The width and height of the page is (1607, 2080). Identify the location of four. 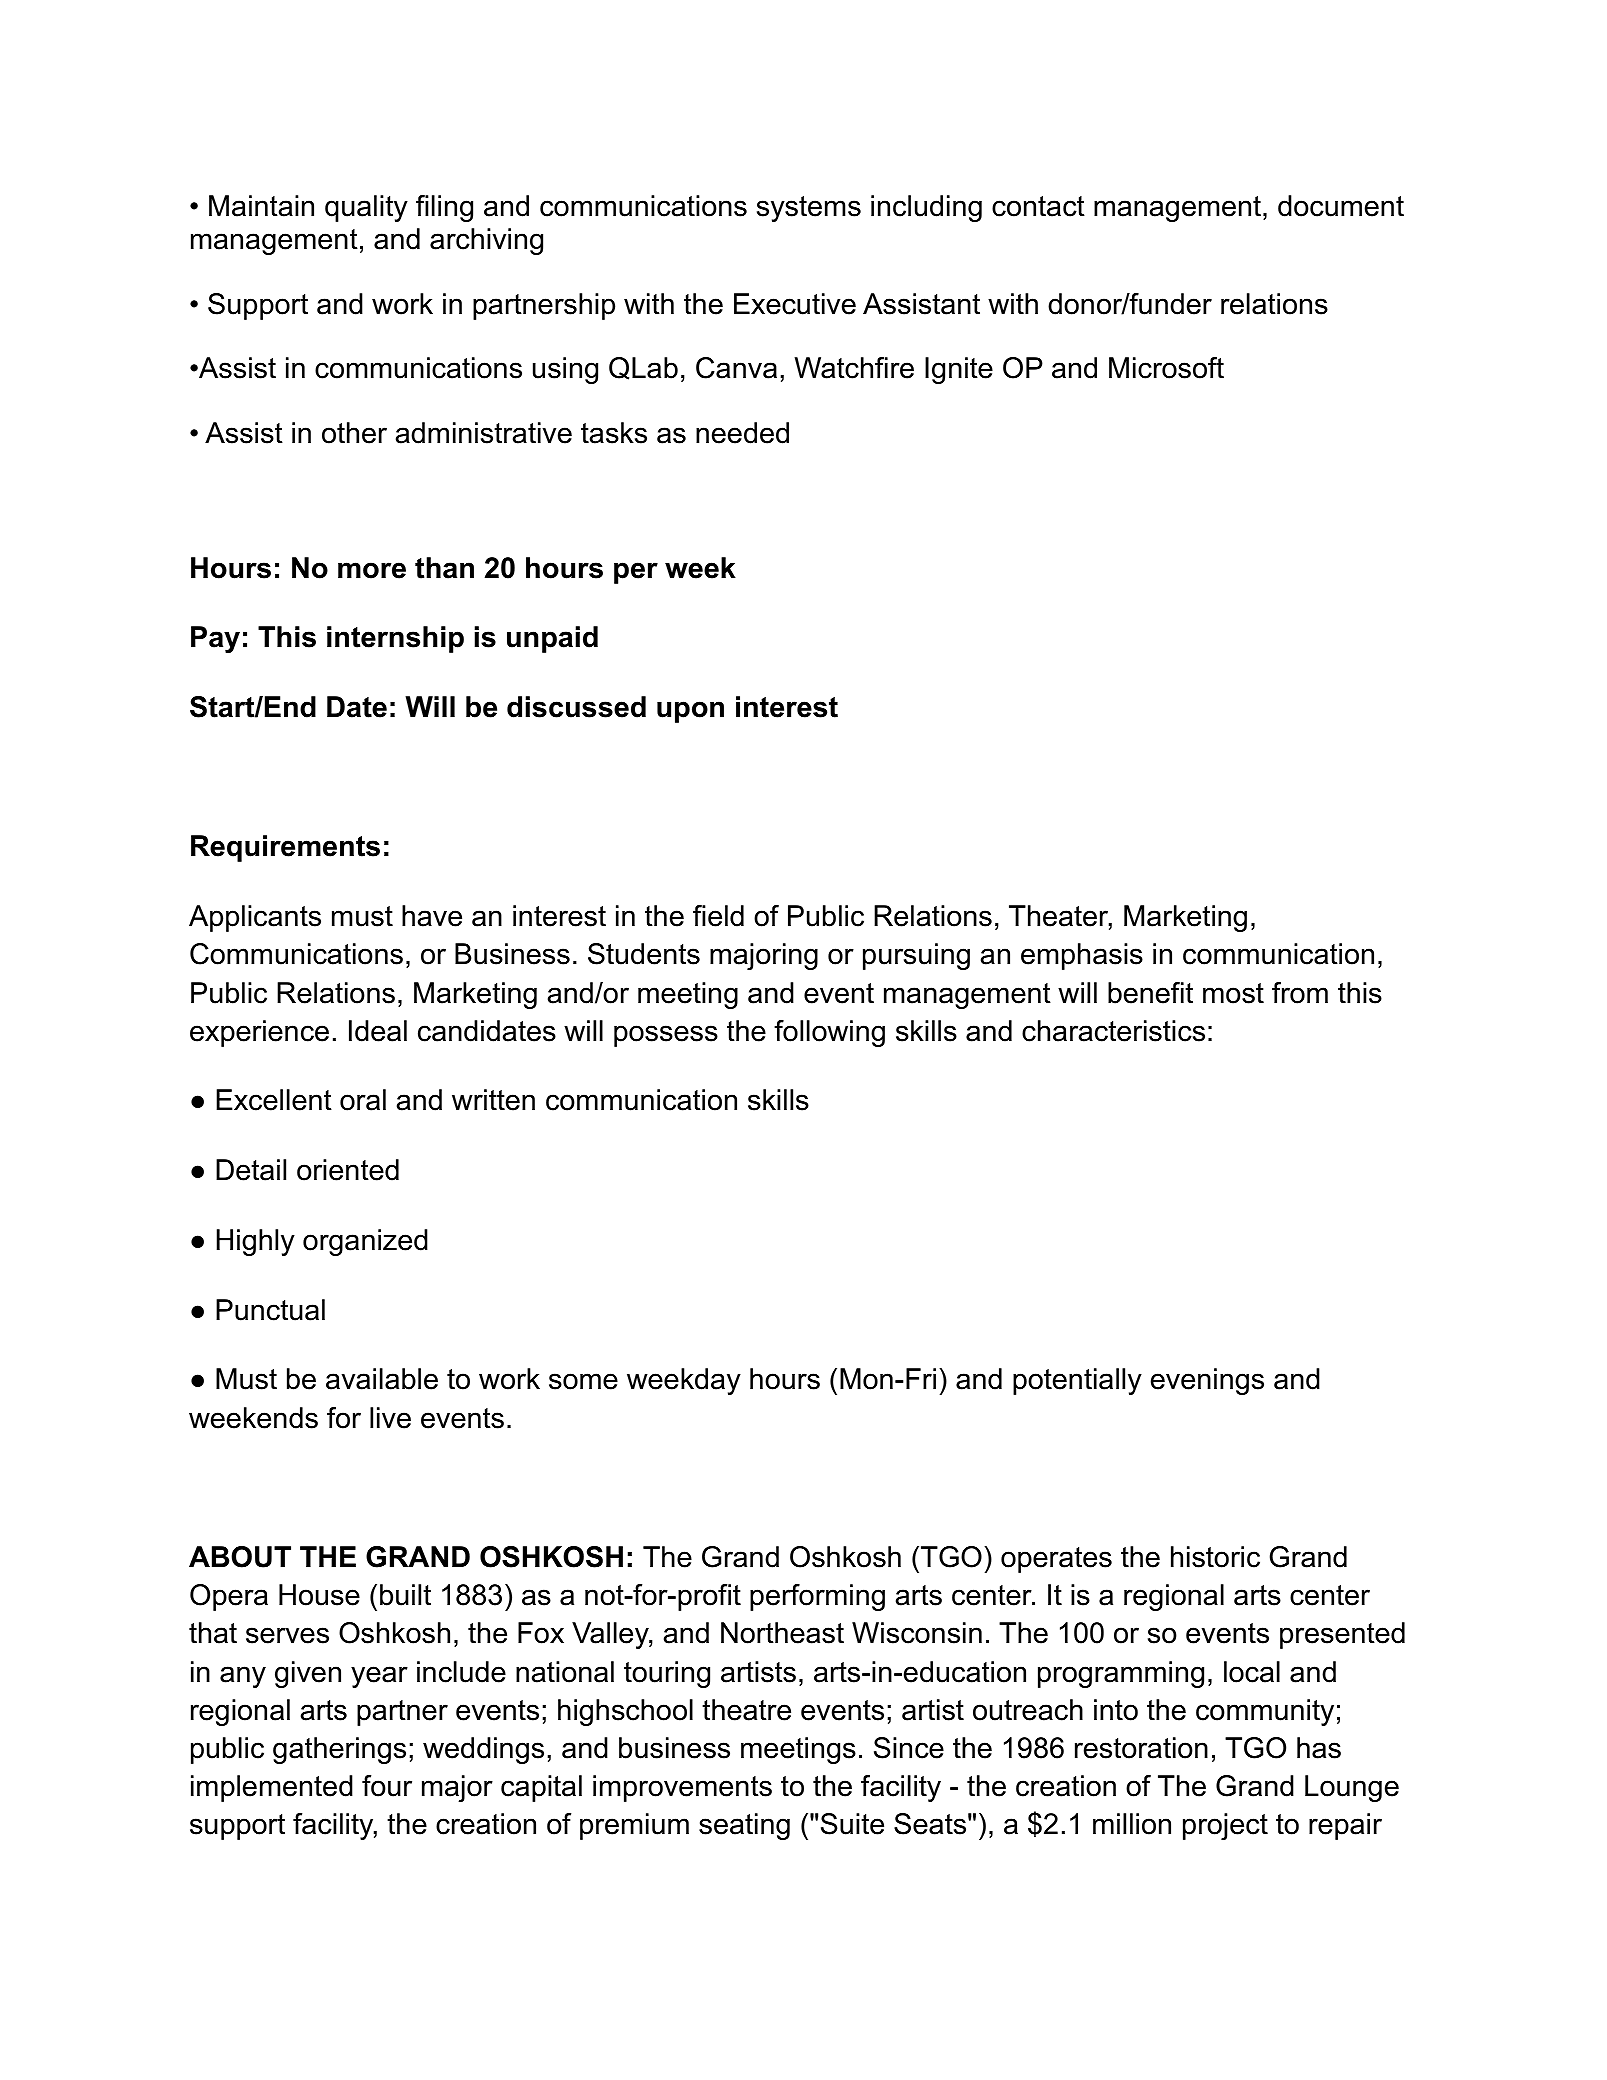
(387, 1786).
